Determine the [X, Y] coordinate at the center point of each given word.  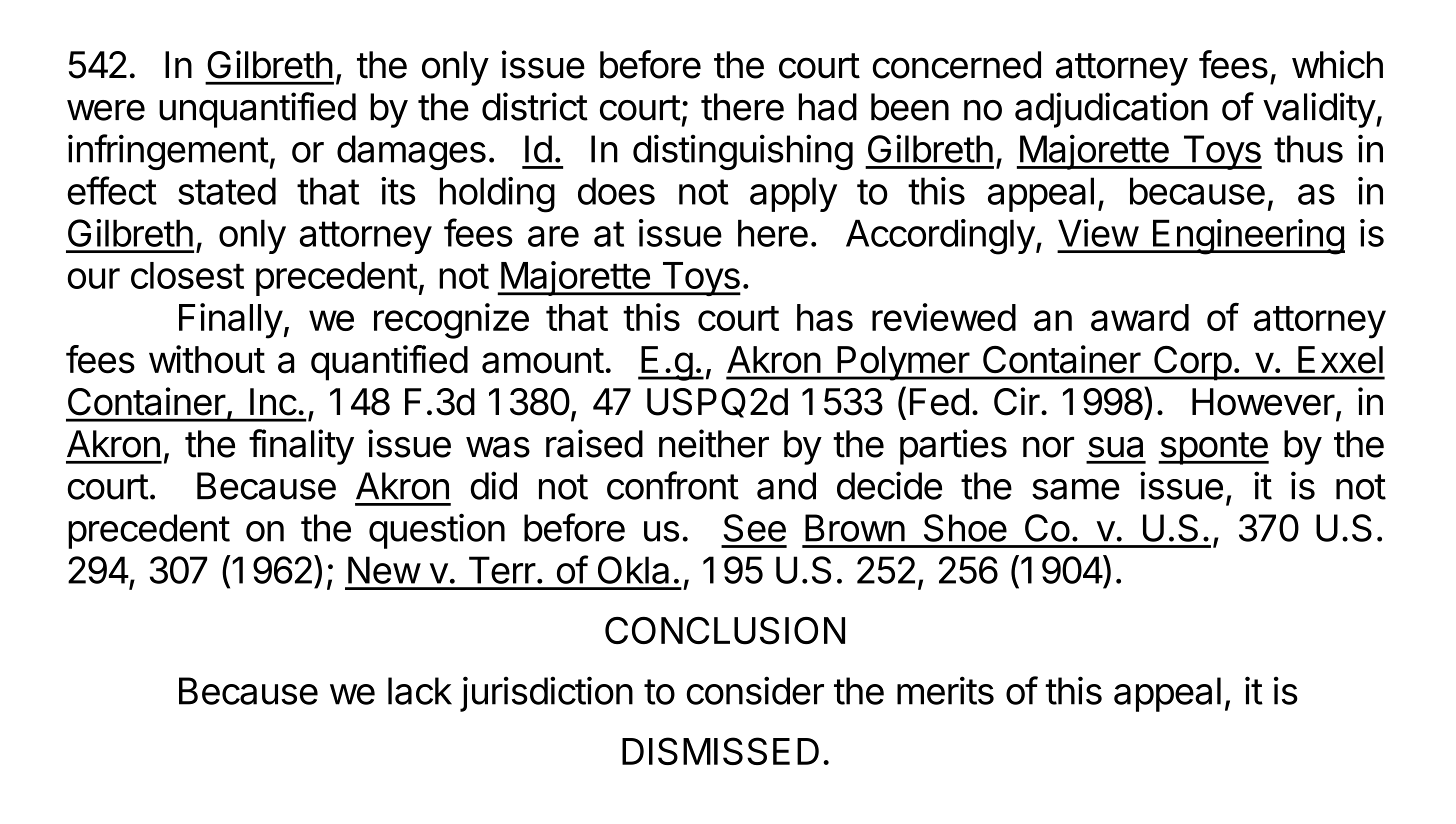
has [825, 317]
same [1076, 489]
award [1140, 317]
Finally [231, 321]
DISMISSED [720, 751]
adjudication [1111, 110]
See [755, 528]
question [437, 531]
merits [945, 690]
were [106, 110]
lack [420, 691]
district [535, 106]
